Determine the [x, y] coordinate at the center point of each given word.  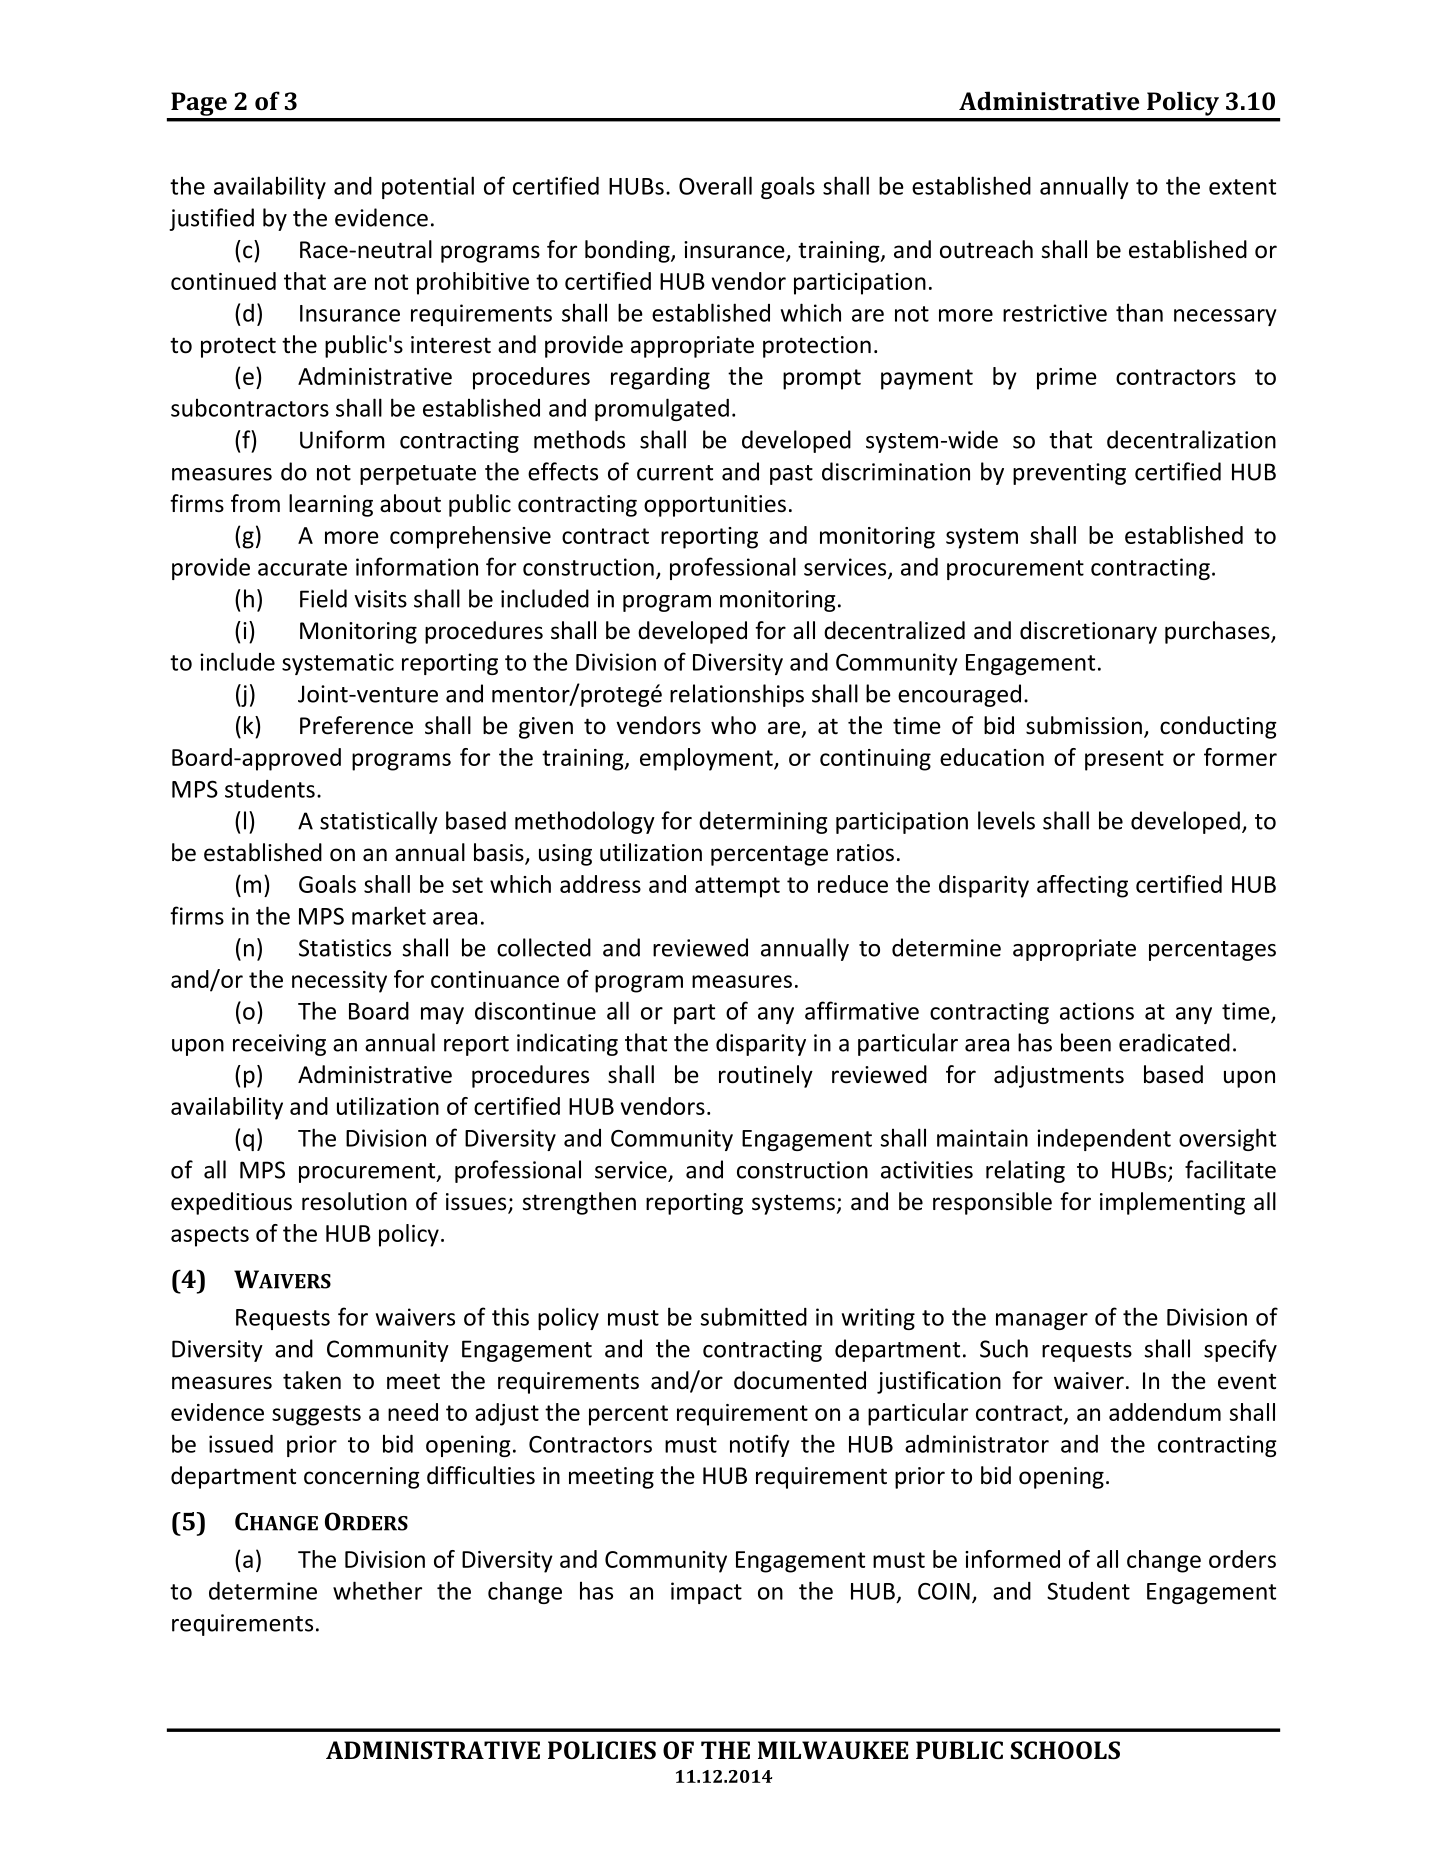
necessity [339, 982]
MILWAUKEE [833, 1750]
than [1139, 313]
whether [377, 1590]
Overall [715, 185]
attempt [737, 887]
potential [428, 187]
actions [1097, 1011]
